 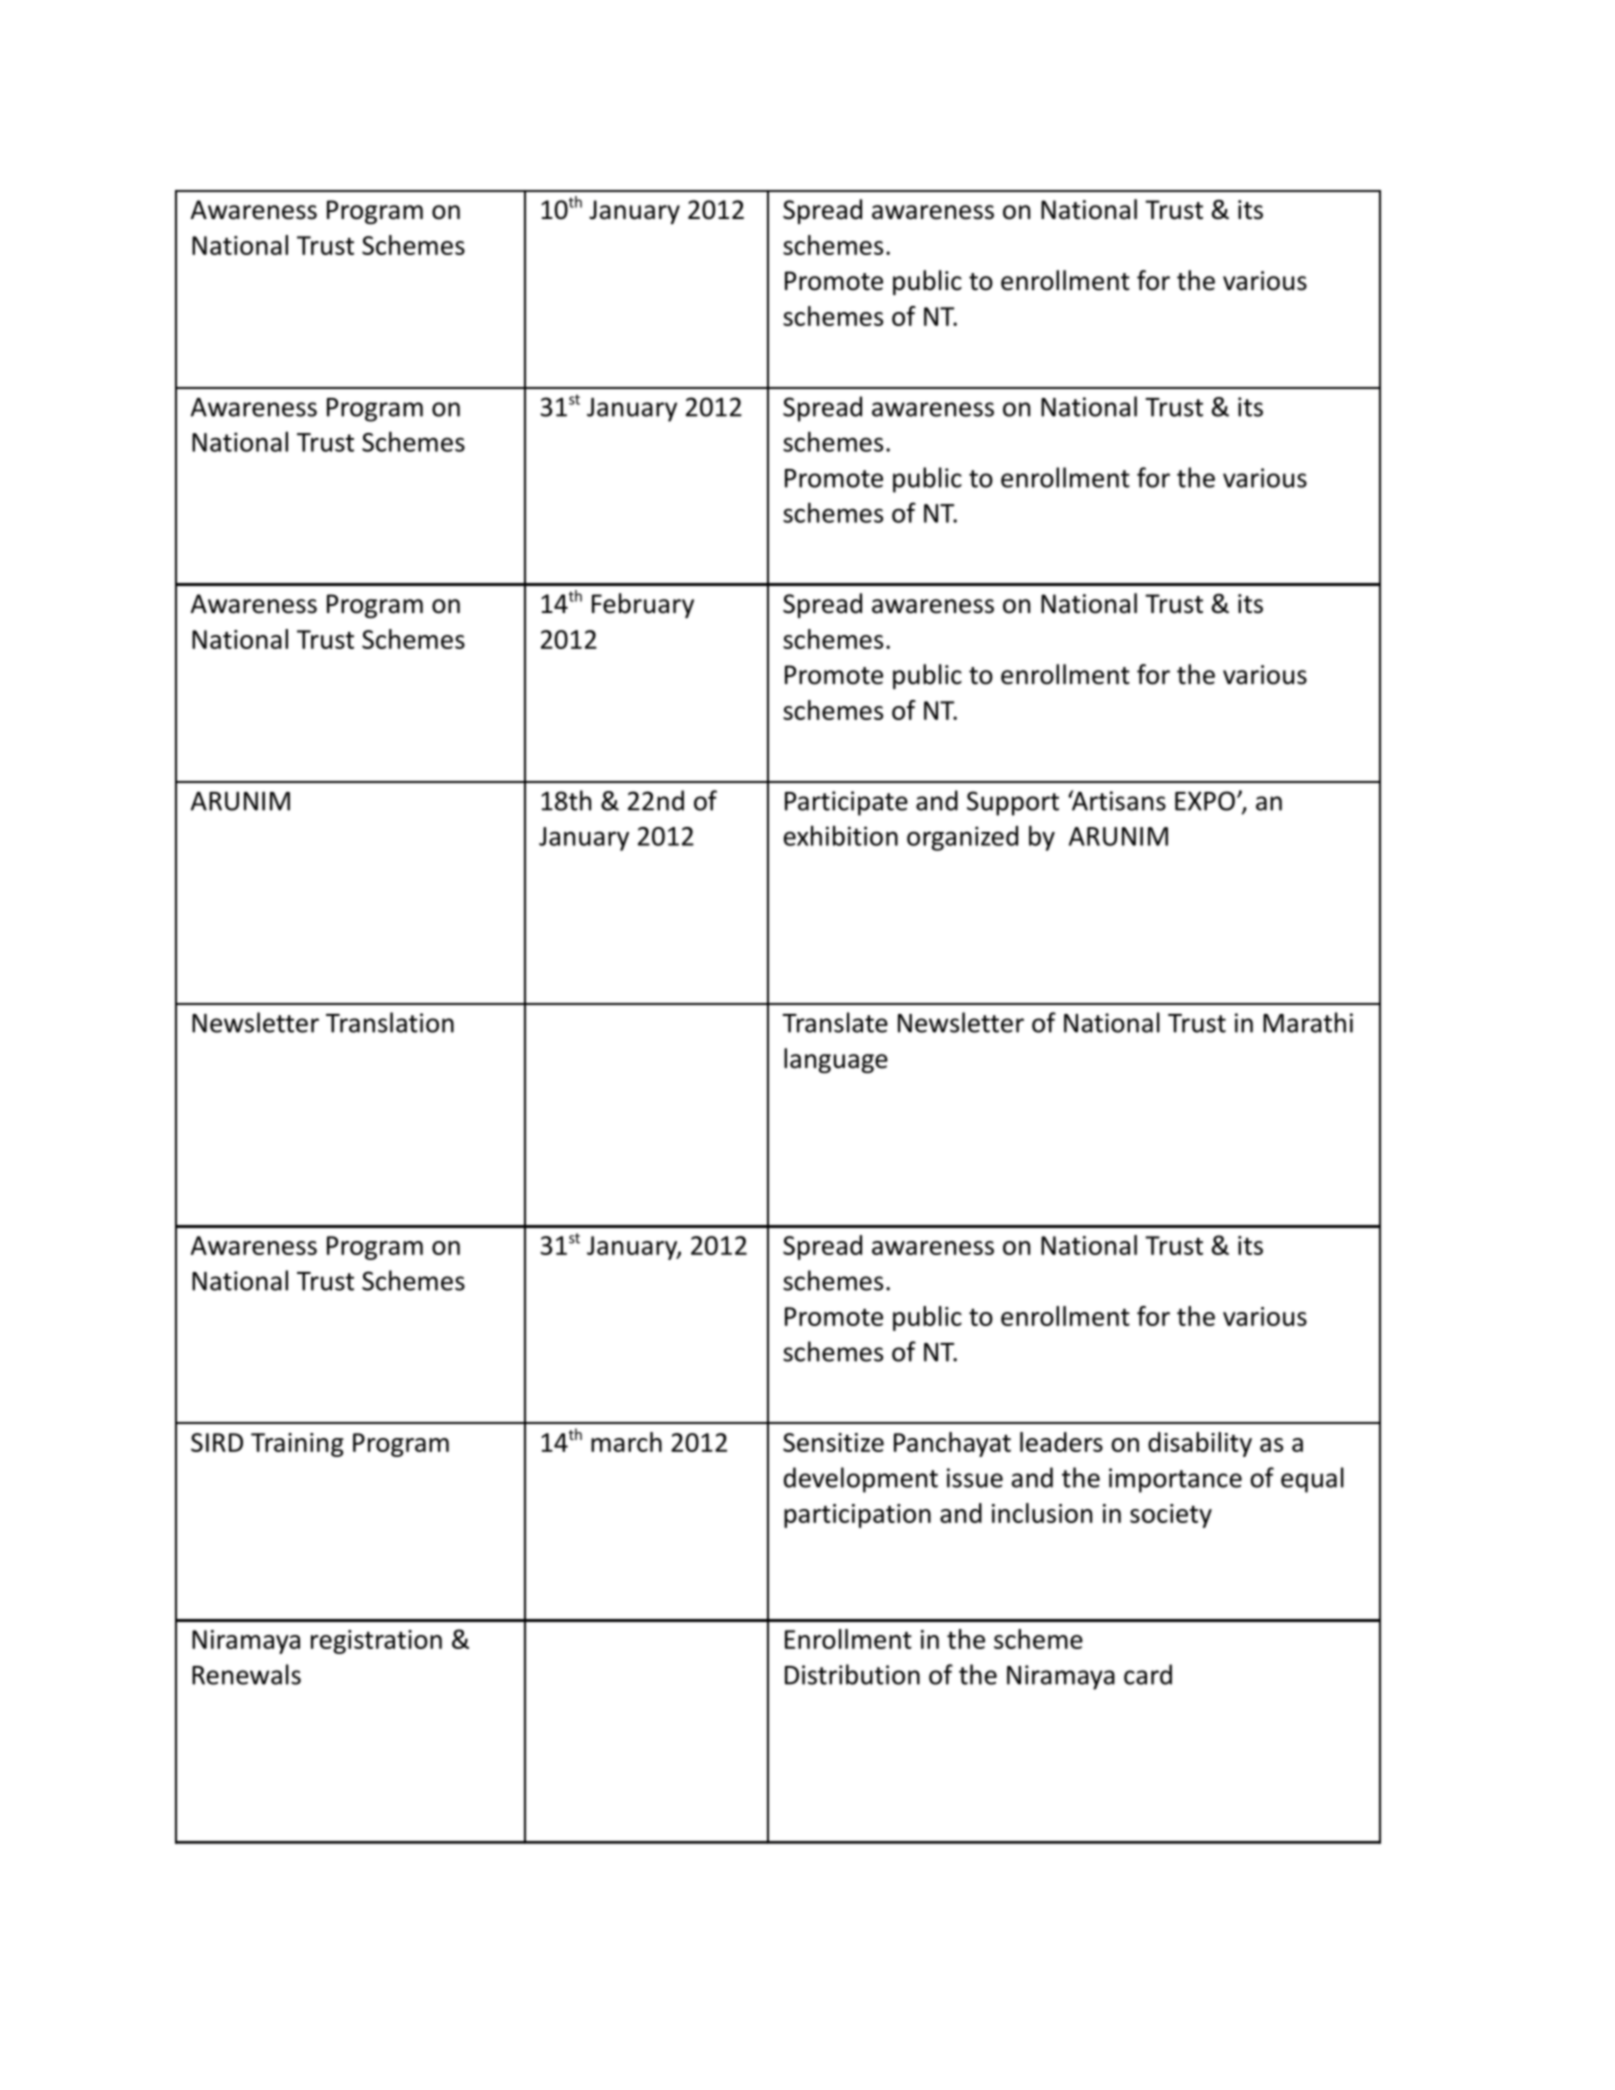 I want to click on Distribution, so click(x=852, y=1674).
